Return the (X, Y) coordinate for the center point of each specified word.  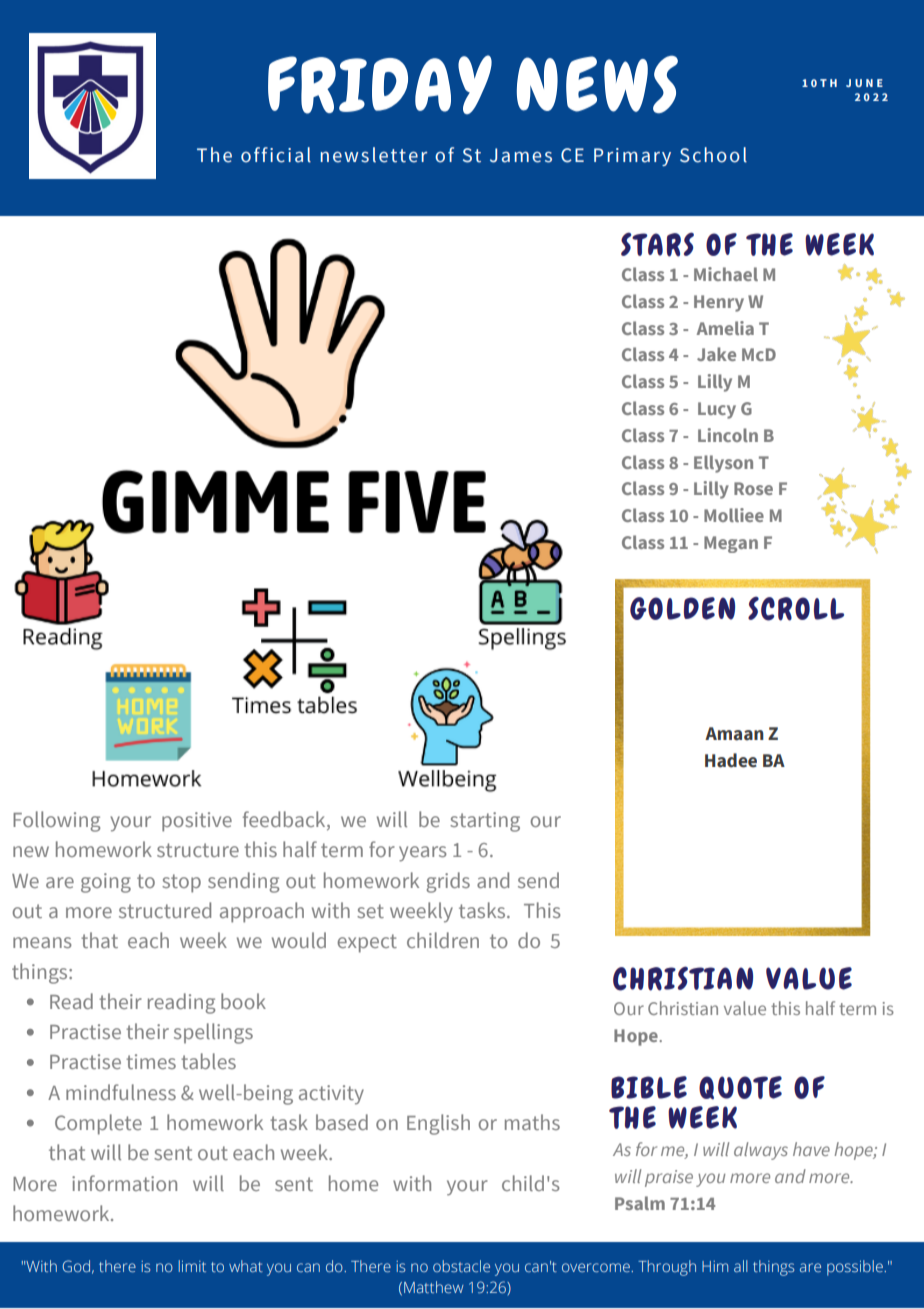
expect (367, 943)
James (521, 155)
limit (192, 1266)
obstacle (461, 1266)
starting (485, 822)
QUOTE (740, 1087)
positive (197, 822)
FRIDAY (380, 84)
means (42, 942)
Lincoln (728, 435)
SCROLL (796, 609)
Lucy (717, 410)
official (276, 155)
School (713, 155)
